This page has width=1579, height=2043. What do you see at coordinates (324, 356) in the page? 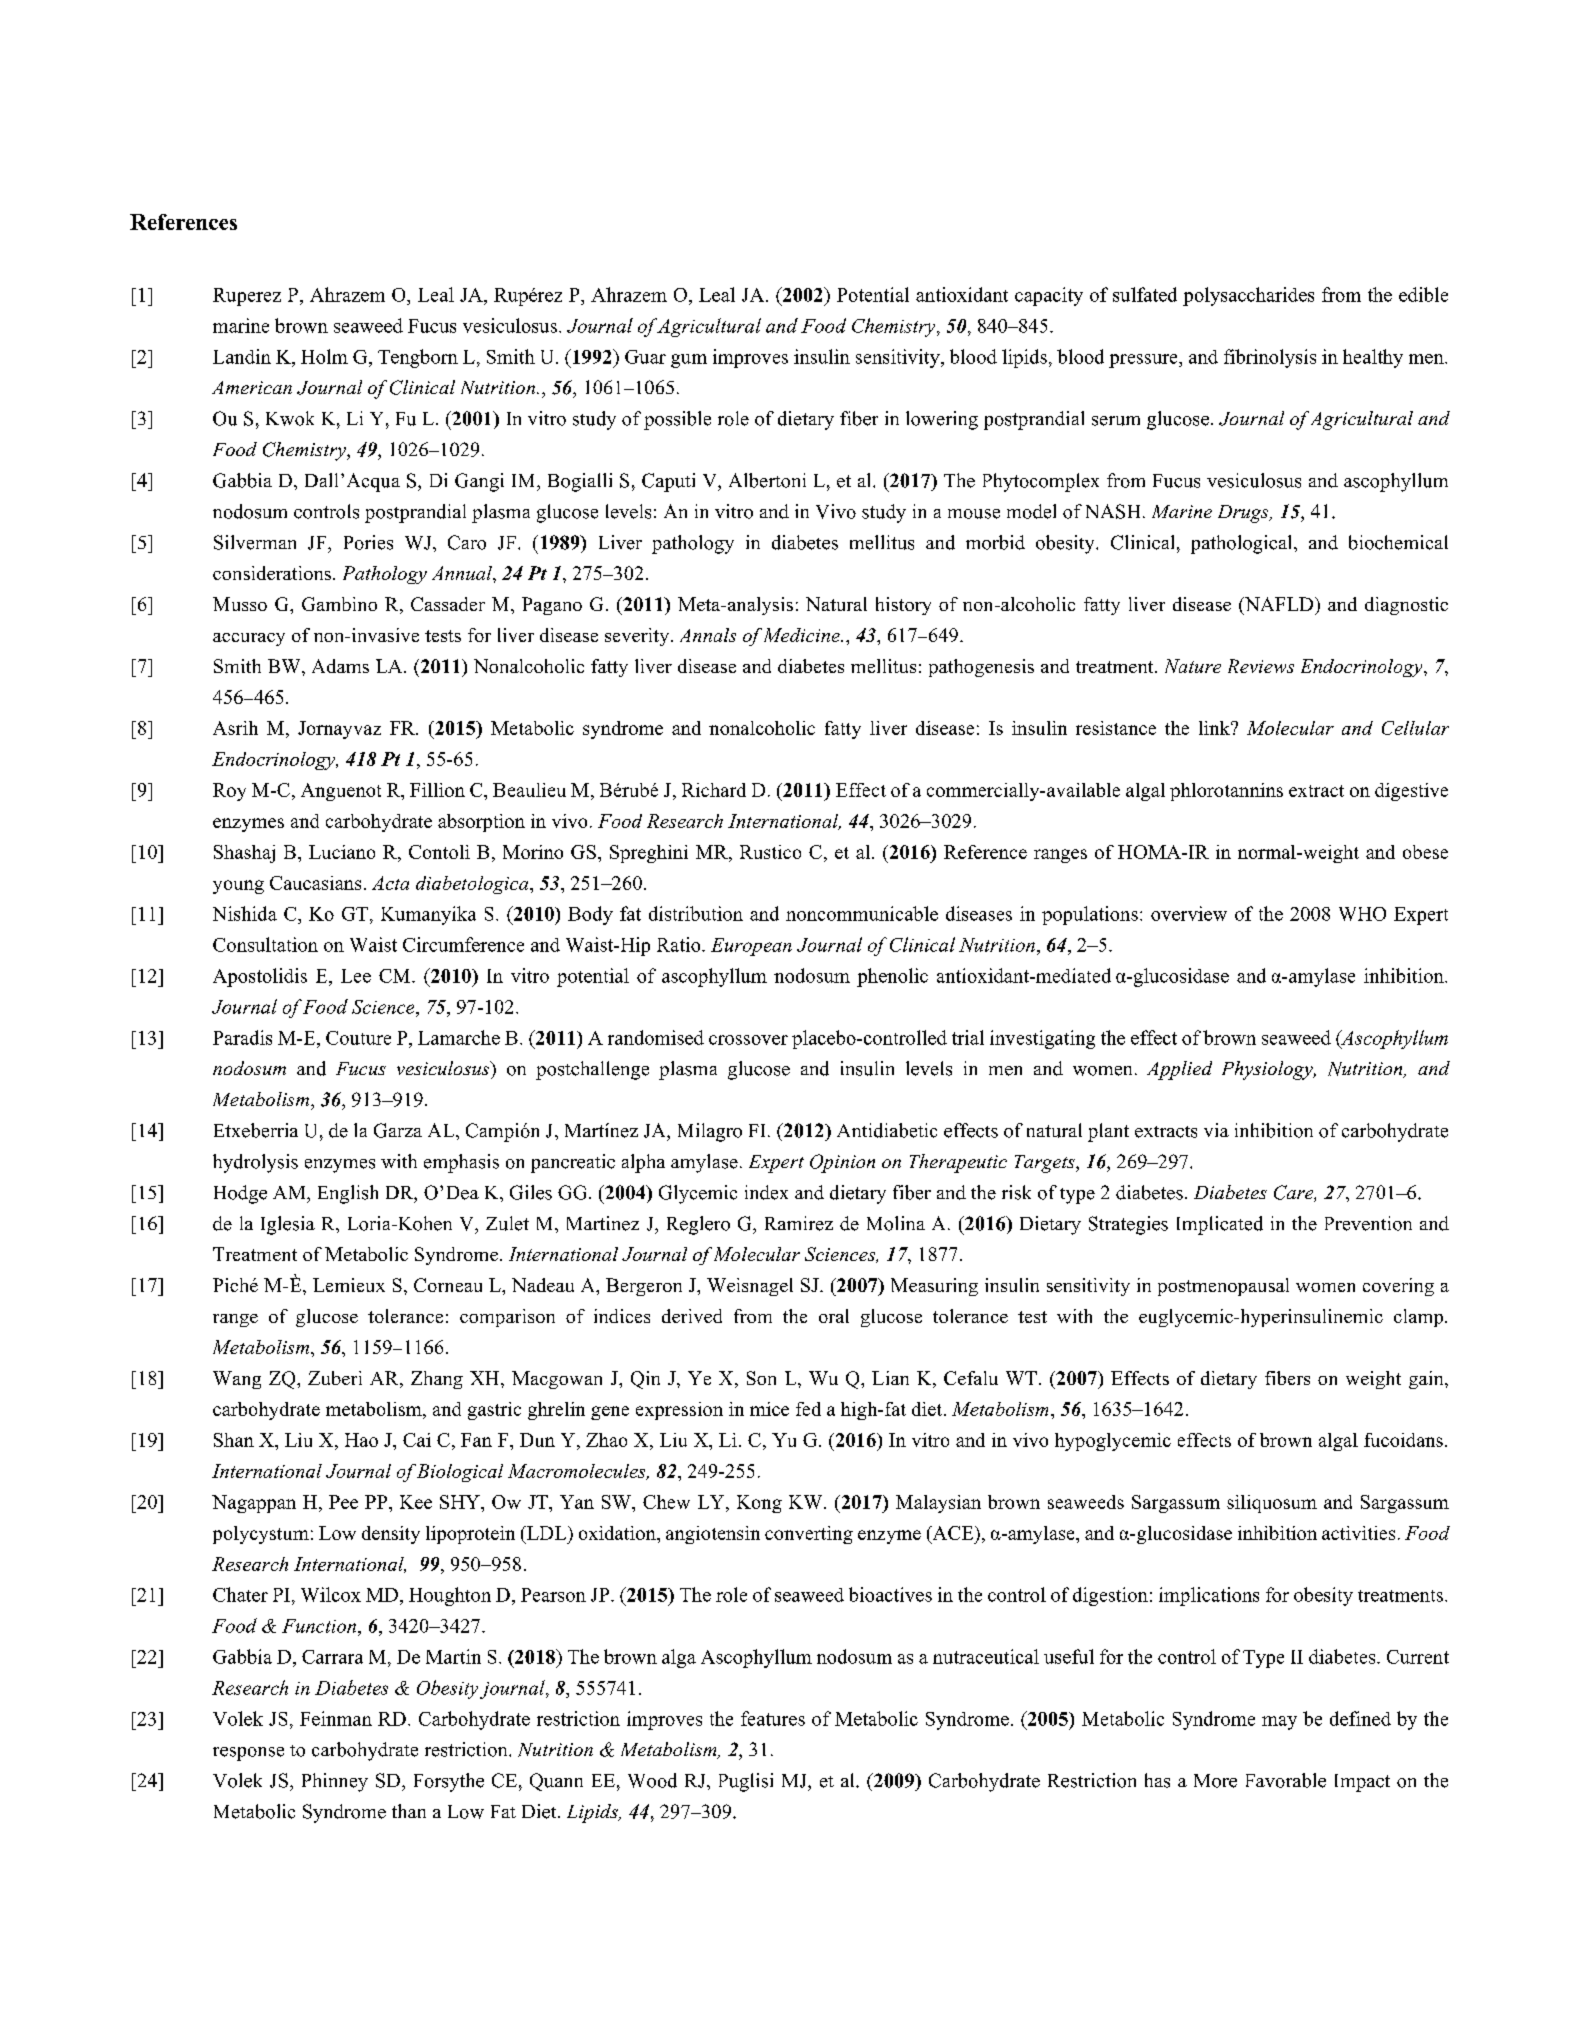
I see `Holm` at bounding box center [324, 356].
